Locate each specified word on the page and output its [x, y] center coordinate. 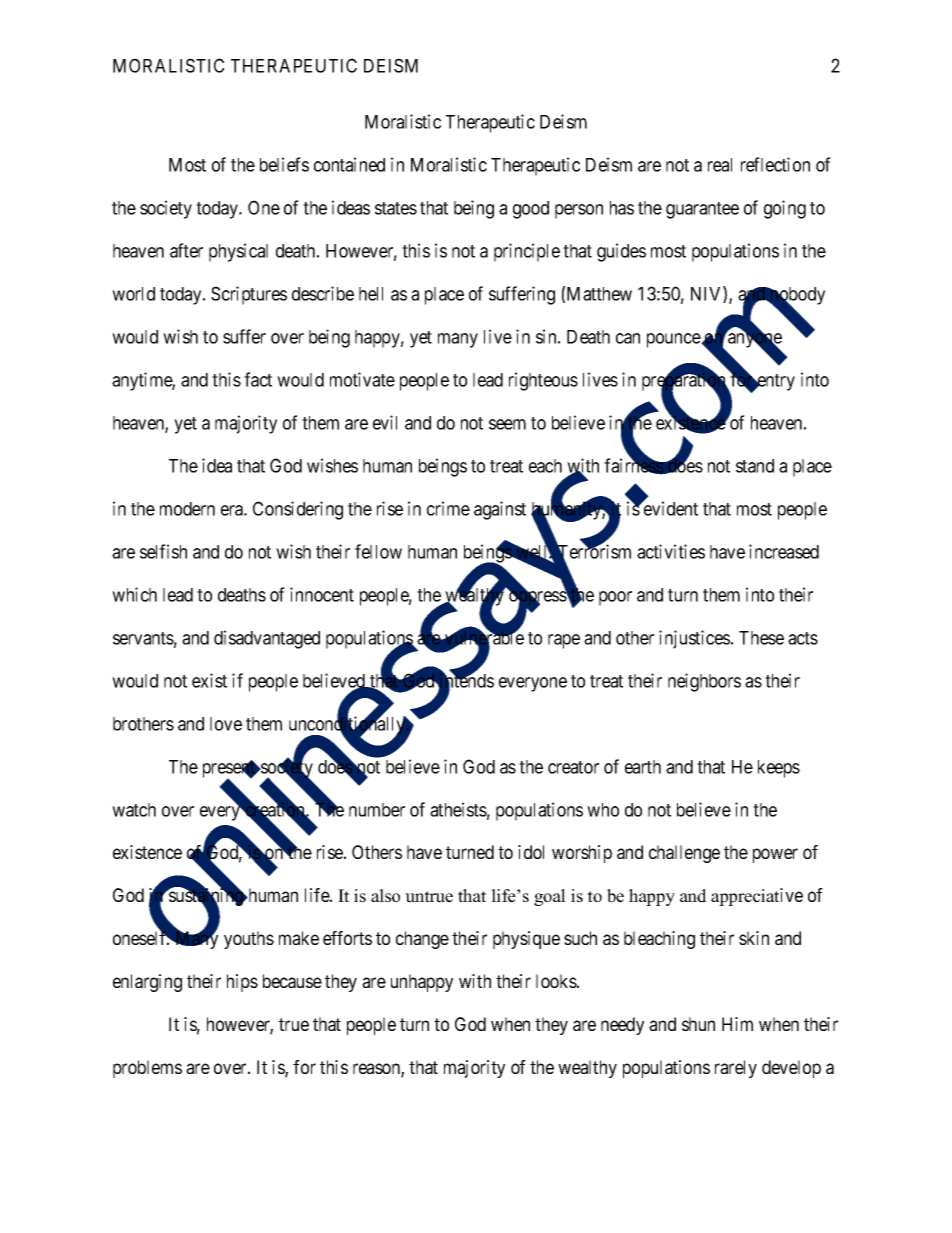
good [531, 210]
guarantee [702, 210]
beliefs [284, 164]
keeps [779, 769]
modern [187, 509]
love [226, 724]
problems [147, 1069]
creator [573, 767]
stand [755, 466]
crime [448, 508]
